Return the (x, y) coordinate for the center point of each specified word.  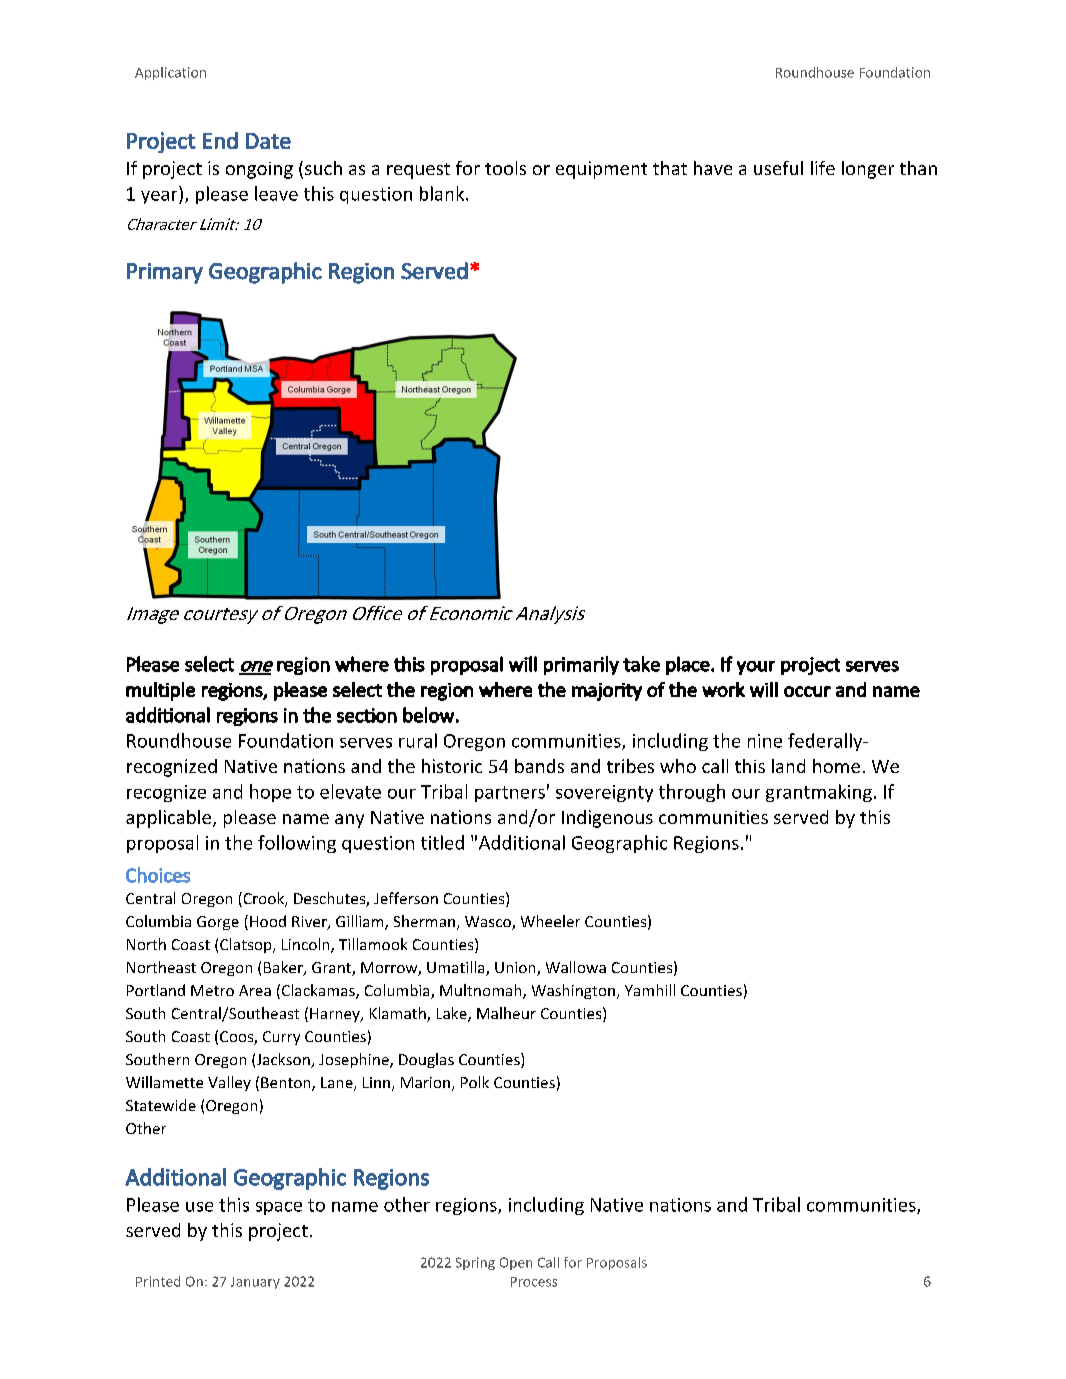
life (823, 168)
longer (868, 170)
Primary (165, 273)
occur (807, 691)
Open (516, 1263)
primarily (581, 665)
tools (505, 168)
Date (268, 141)
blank (443, 193)
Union (516, 969)
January (255, 1283)
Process (534, 1282)
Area (255, 990)
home (836, 766)
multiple (160, 691)
